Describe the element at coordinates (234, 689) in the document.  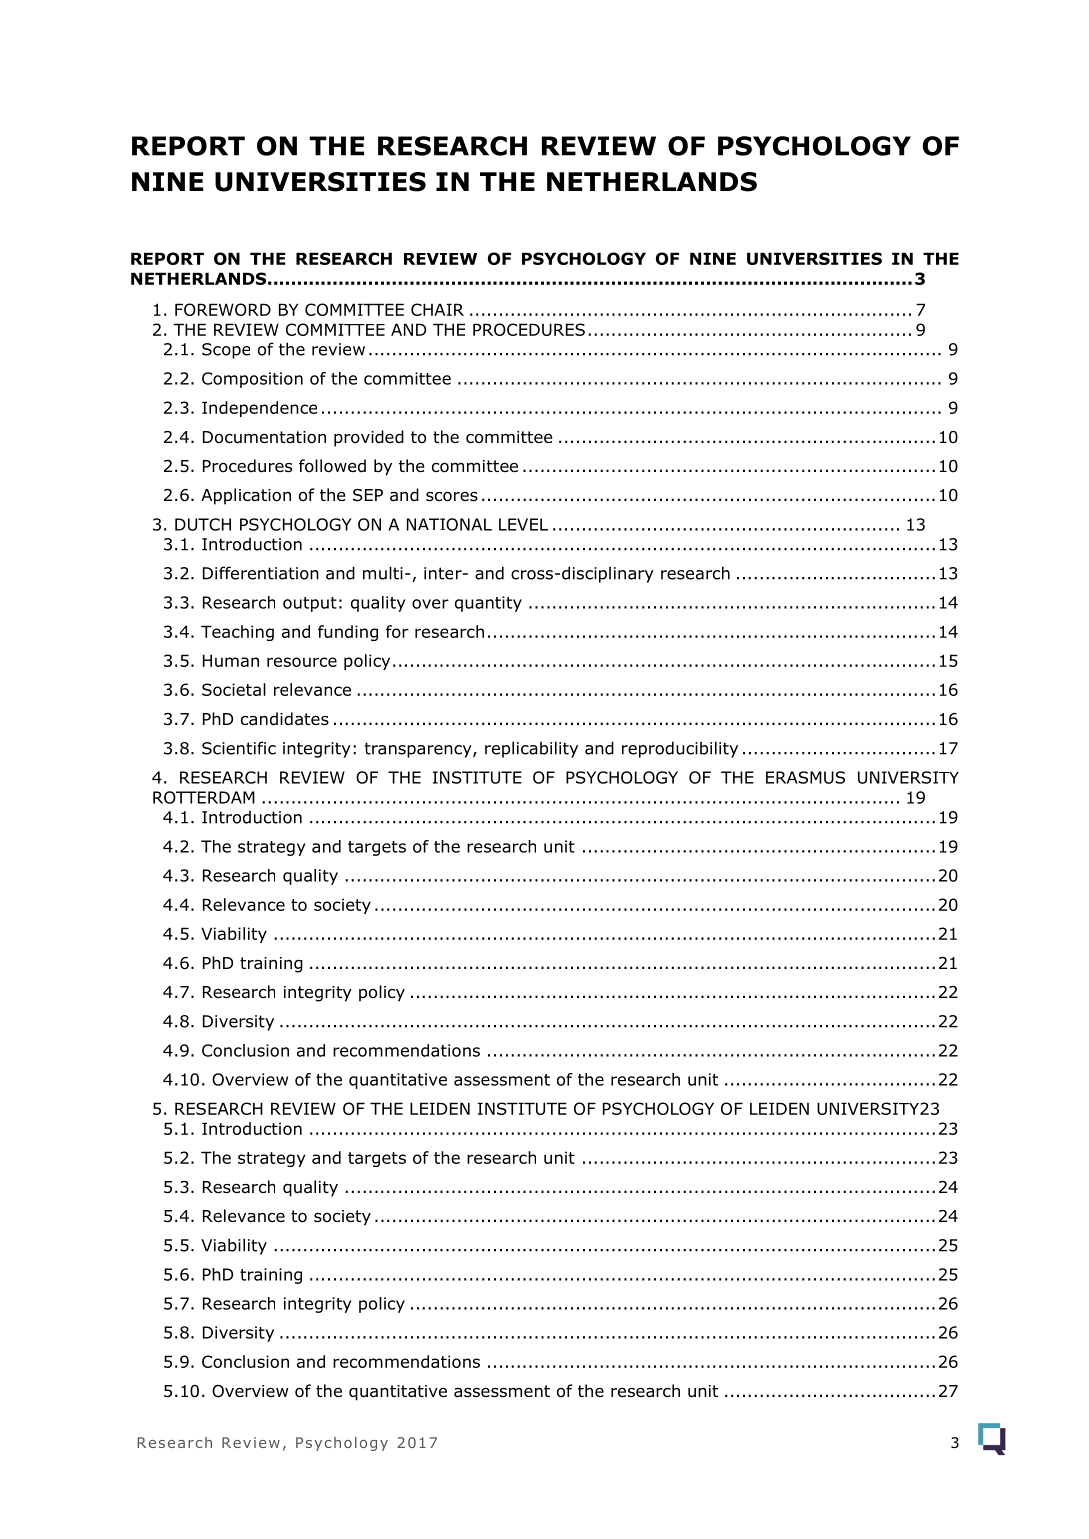
I see `Societal` at that location.
